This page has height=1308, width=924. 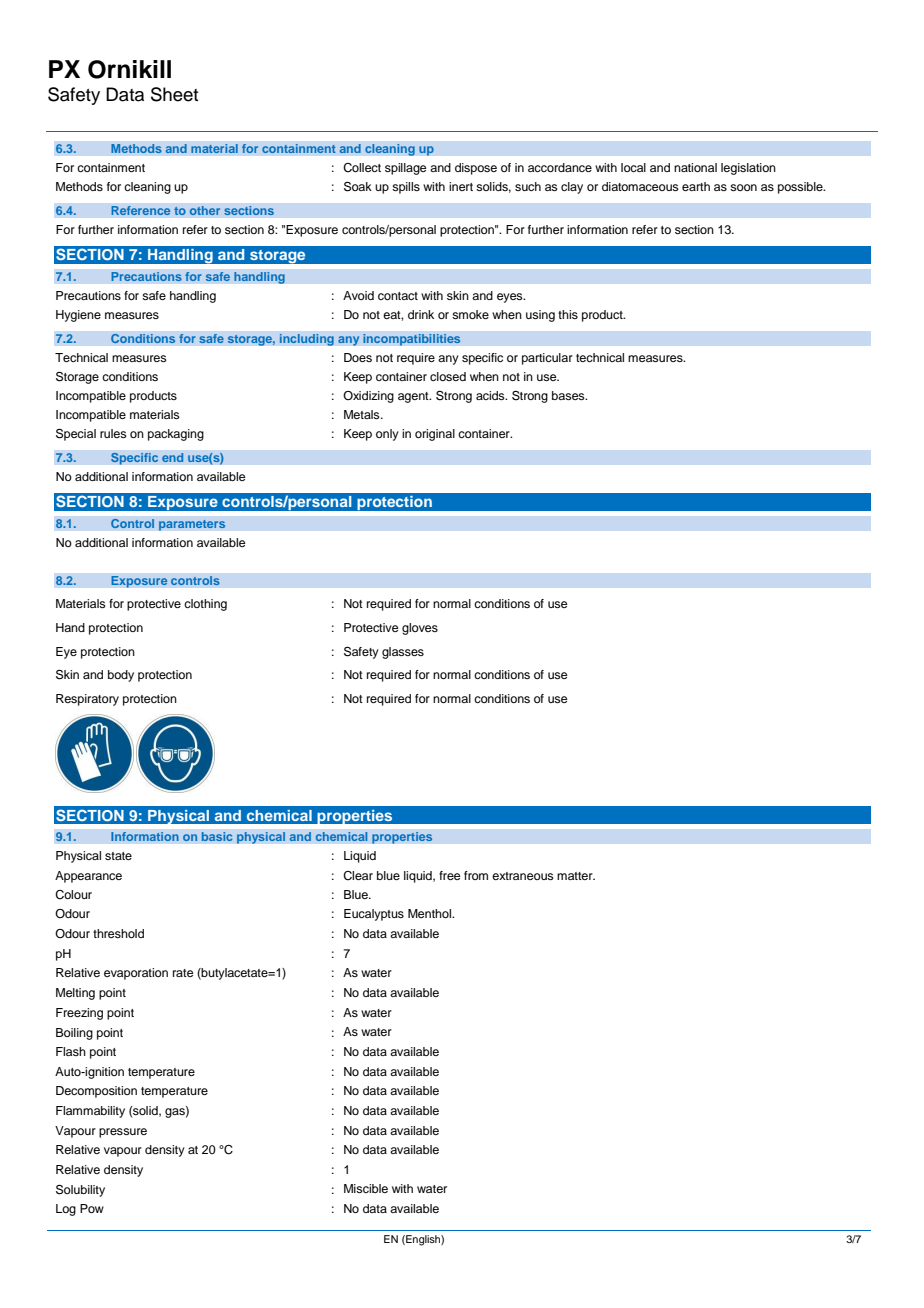 I want to click on end, so click(x=173, y=458).
